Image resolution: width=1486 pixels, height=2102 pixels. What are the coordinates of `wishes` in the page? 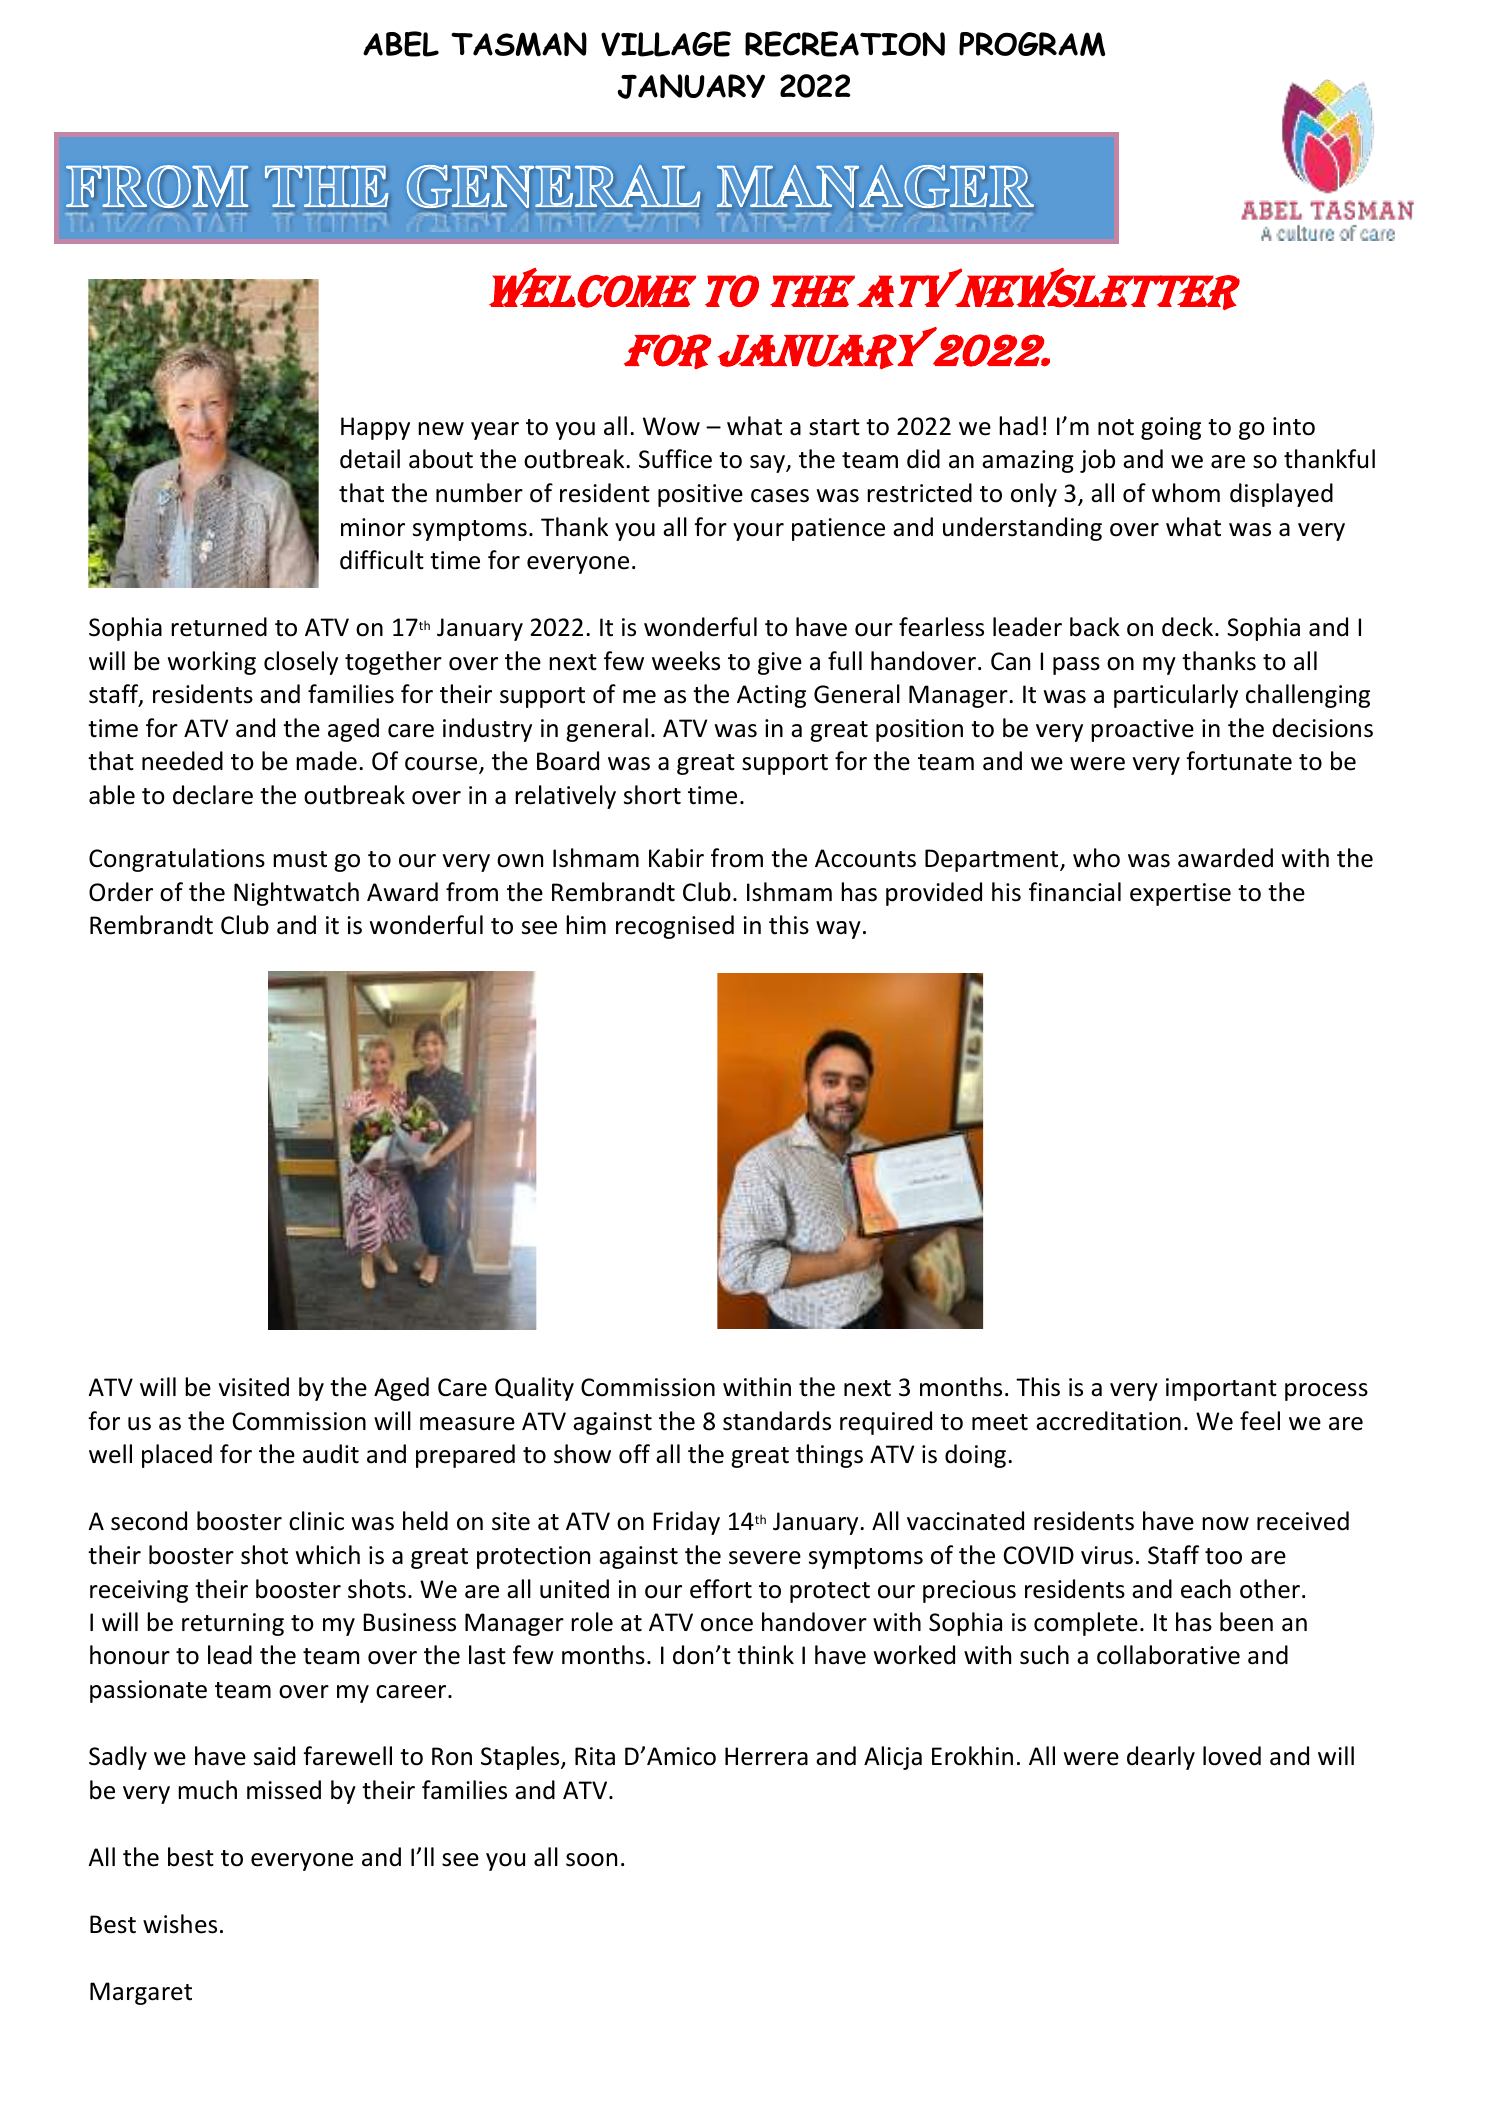 It's located at (180, 1924).
